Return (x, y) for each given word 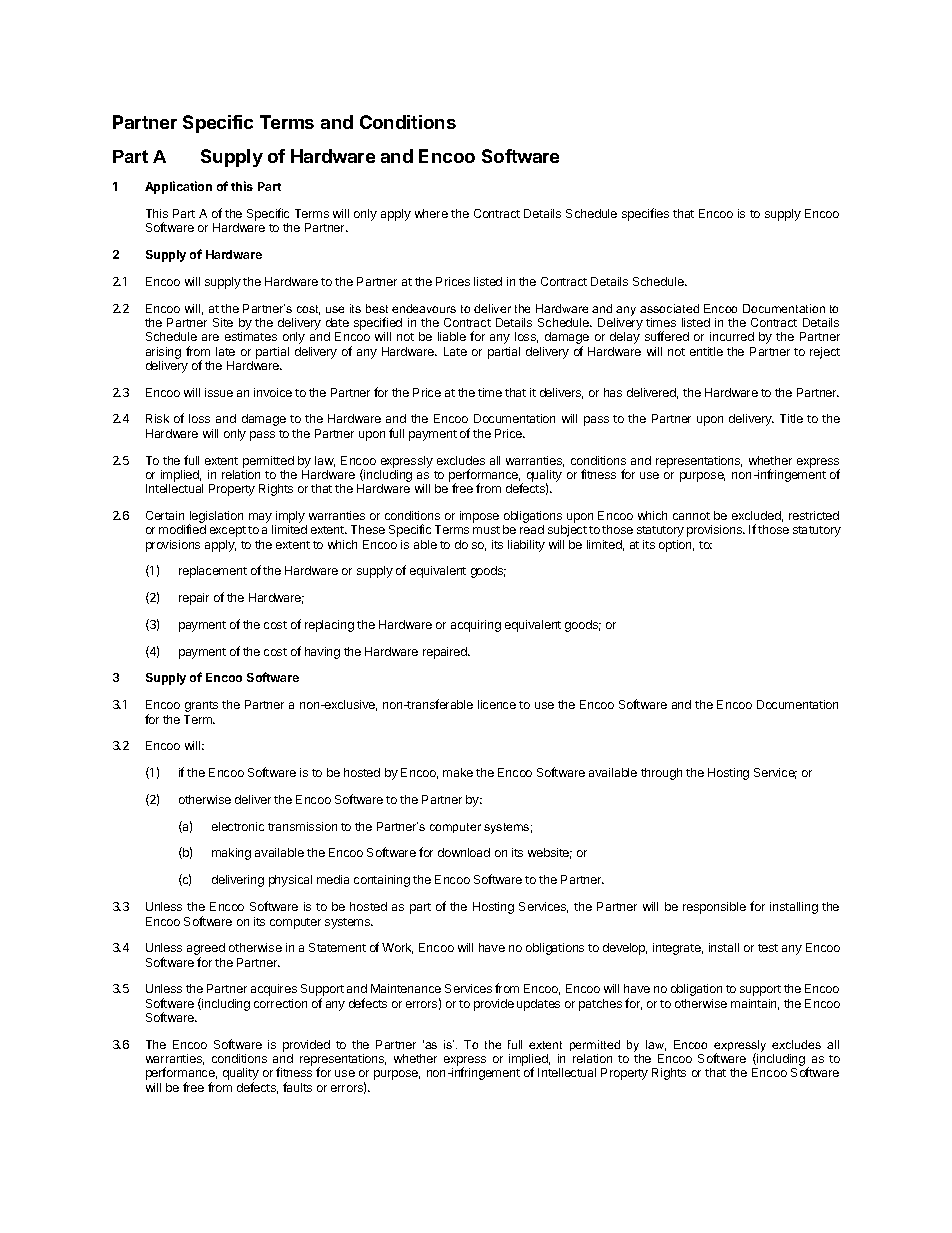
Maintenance (406, 988)
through (661, 774)
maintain (755, 1004)
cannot (691, 516)
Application (178, 187)
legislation (215, 518)
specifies (645, 214)
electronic (238, 826)
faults (297, 1087)
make (458, 772)
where (431, 213)
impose (479, 517)
